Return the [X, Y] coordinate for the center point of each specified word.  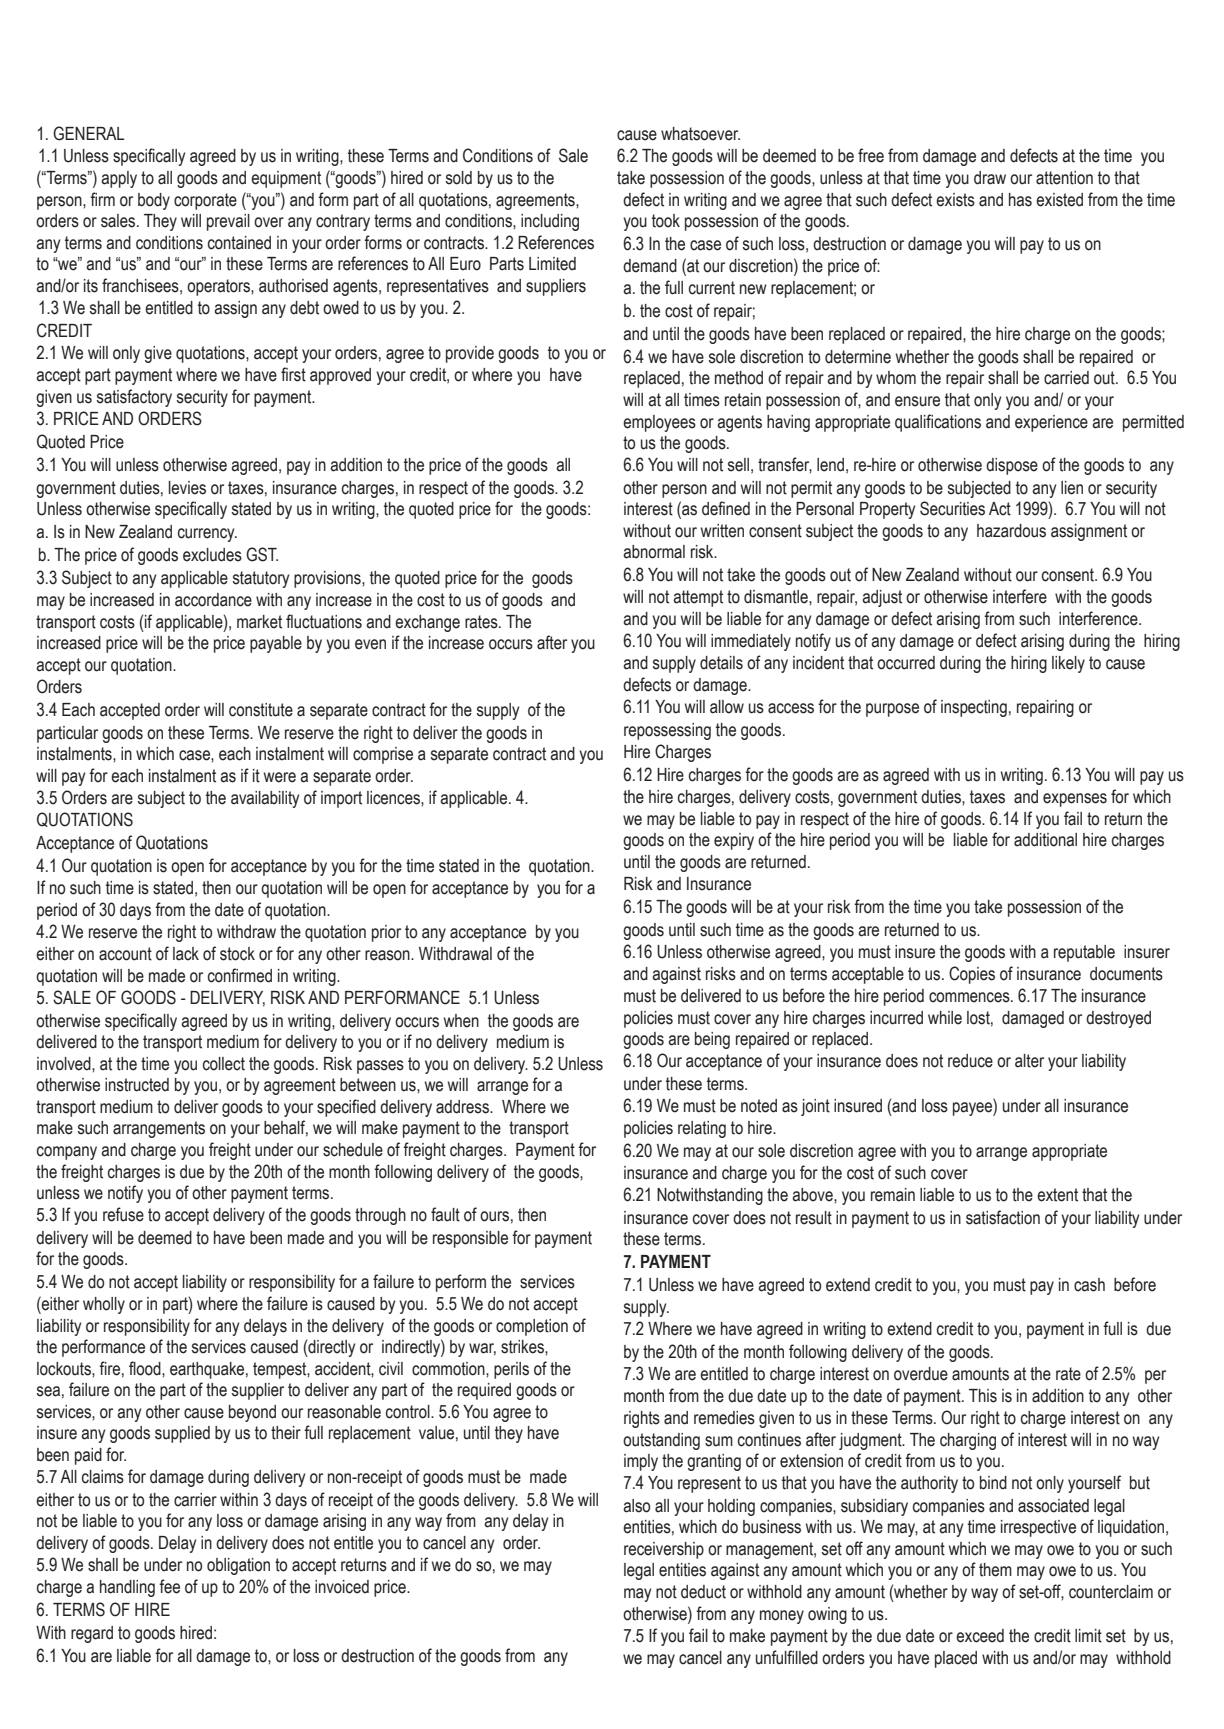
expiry [734, 841]
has [1020, 200]
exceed [980, 1636]
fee [169, 1586]
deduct [703, 1592]
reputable [1084, 953]
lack [186, 954]
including [550, 222]
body [154, 201]
